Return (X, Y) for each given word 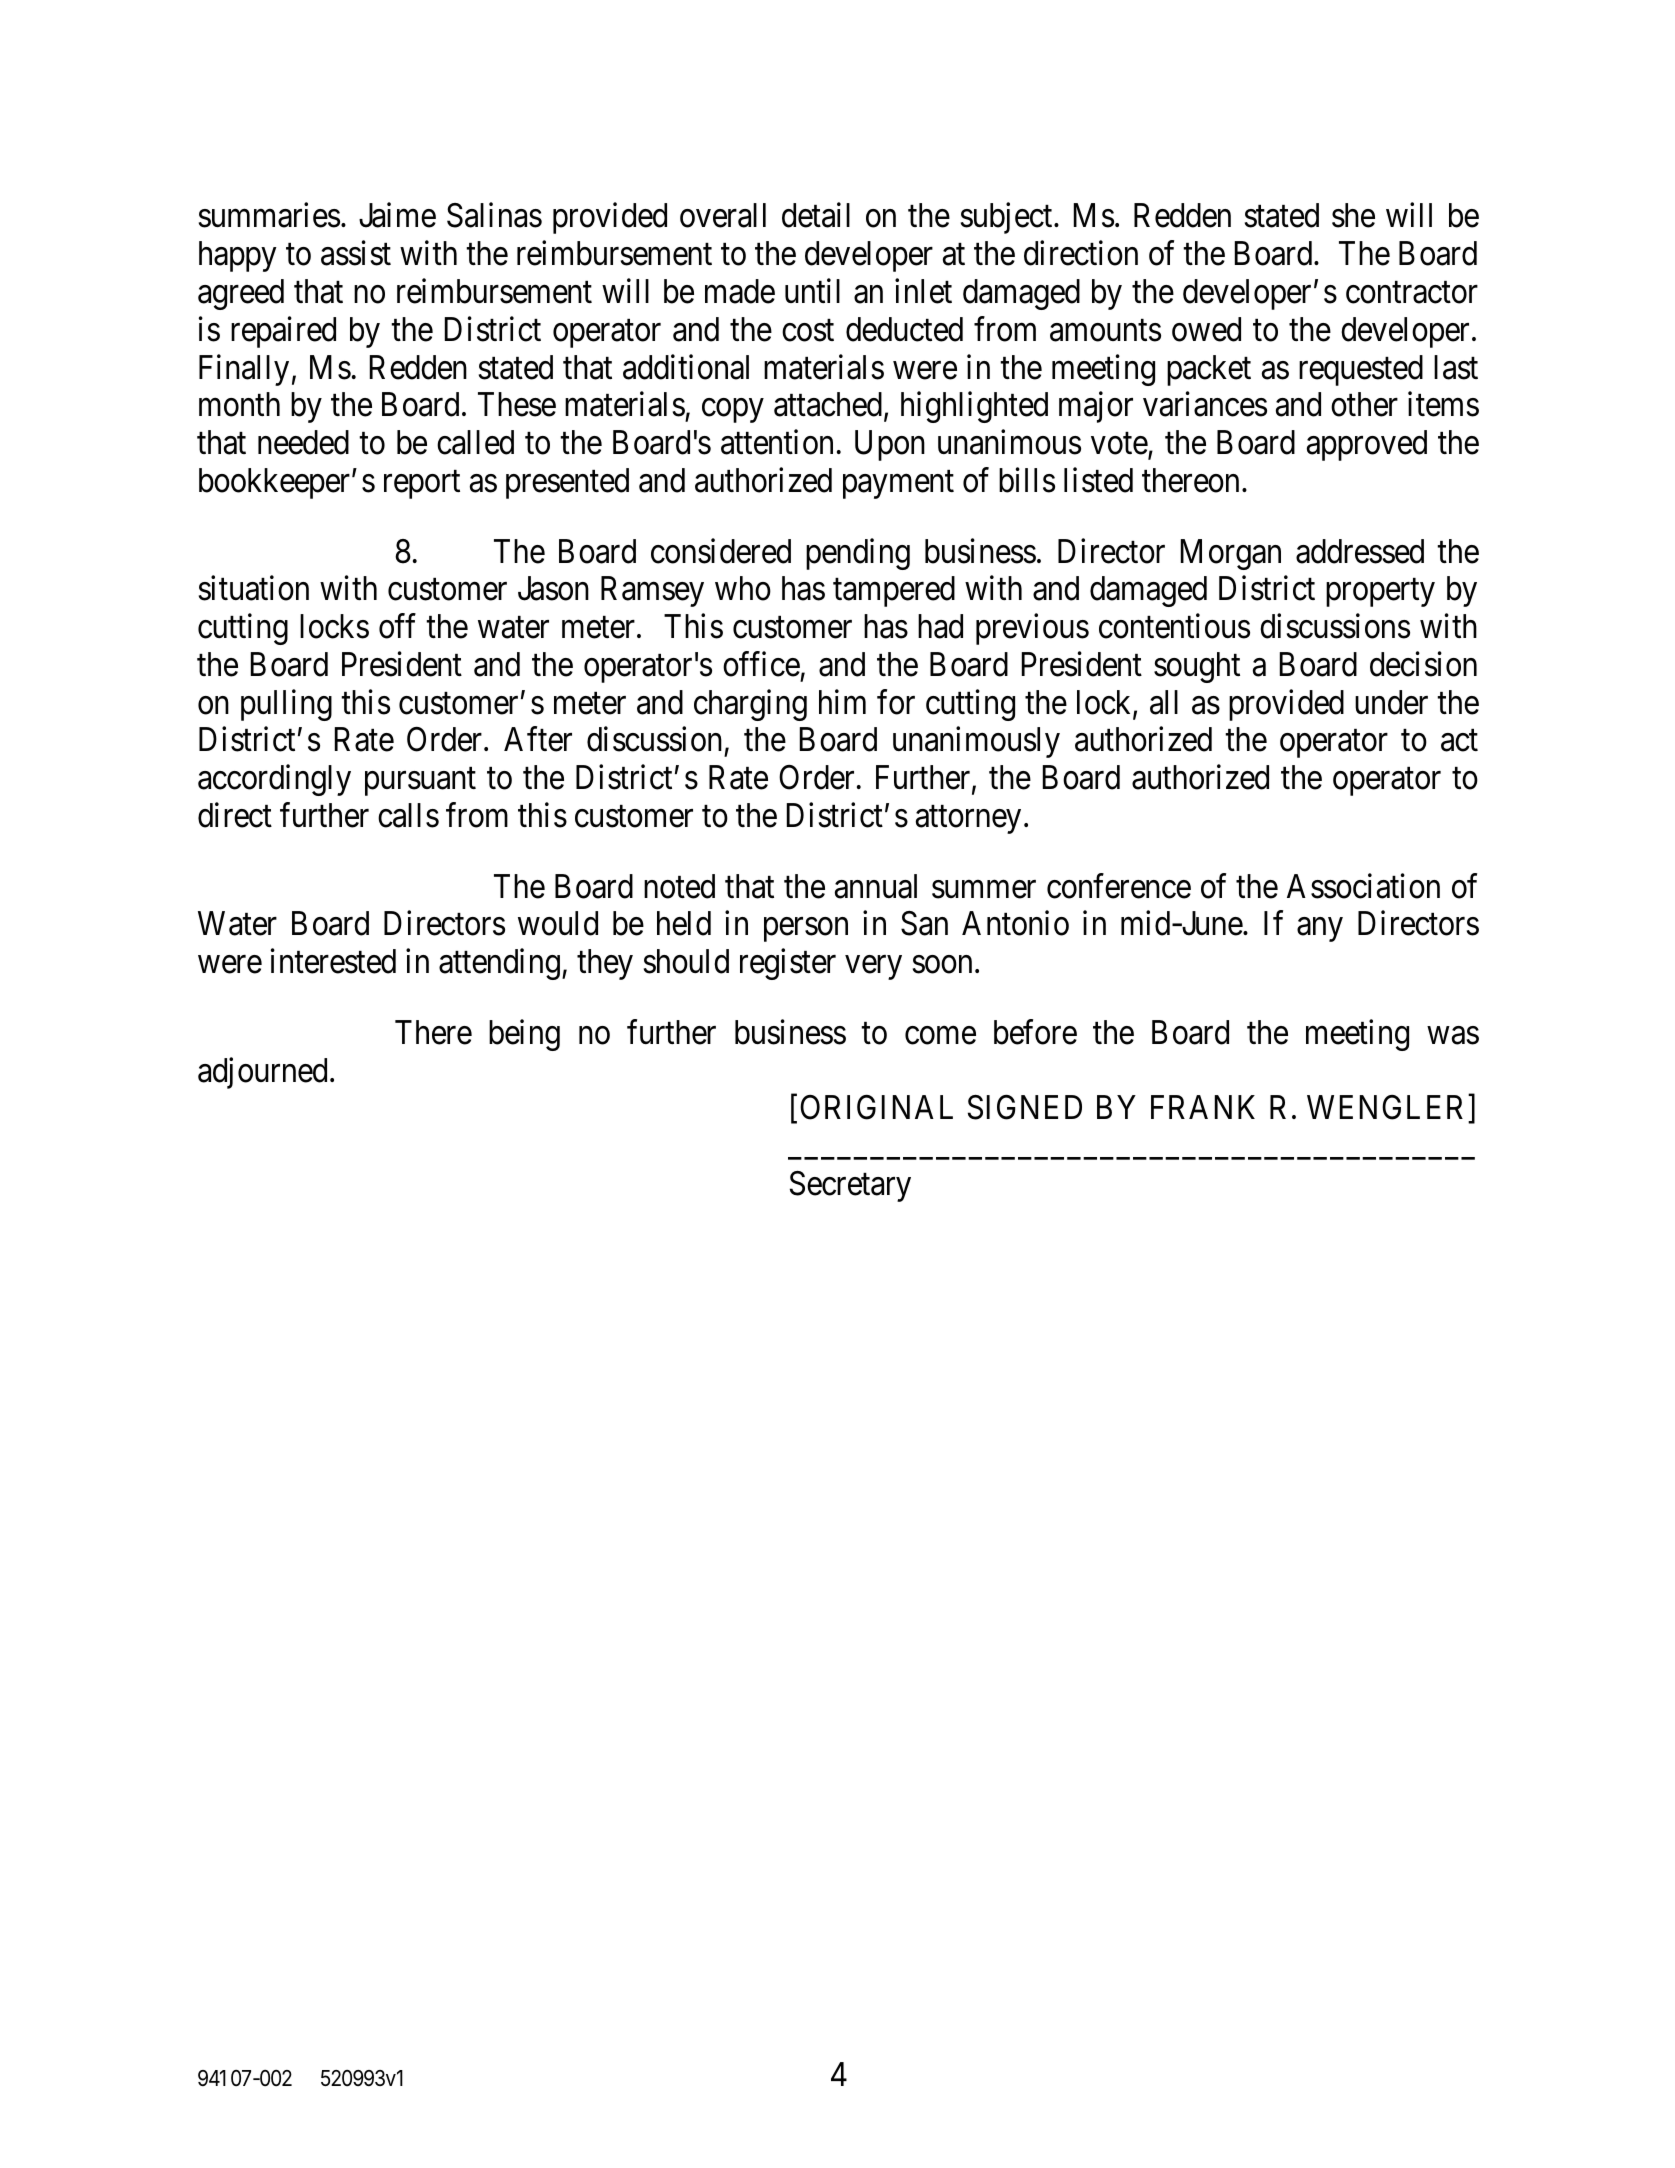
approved (1367, 445)
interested (333, 961)
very (873, 968)
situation (254, 588)
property (1380, 593)
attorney (968, 820)
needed (303, 442)
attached (829, 406)
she (1353, 215)
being (524, 1035)
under (1391, 702)
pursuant (420, 782)
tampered (894, 591)
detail (816, 215)
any (1320, 930)
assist (356, 253)
